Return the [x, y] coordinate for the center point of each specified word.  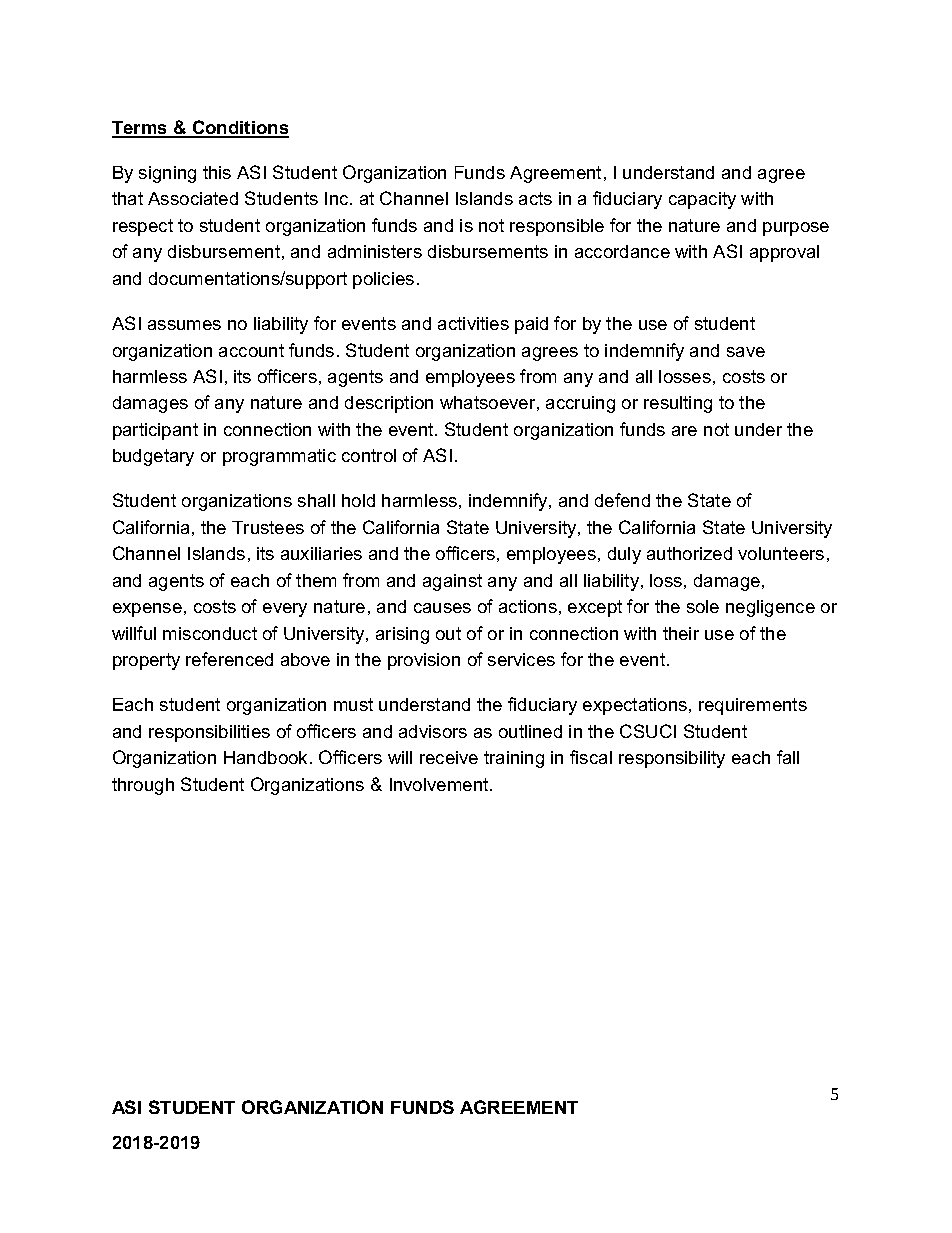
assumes [184, 325]
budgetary [153, 457]
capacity [702, 200]
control [369, 455]
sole [703, 606]
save [746, 352]
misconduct [210, 633]
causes [442, 608]
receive [449, 757]
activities [473, 323]
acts [535, 198]
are [684, 431]
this [217, 172]
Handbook [267, 757]
